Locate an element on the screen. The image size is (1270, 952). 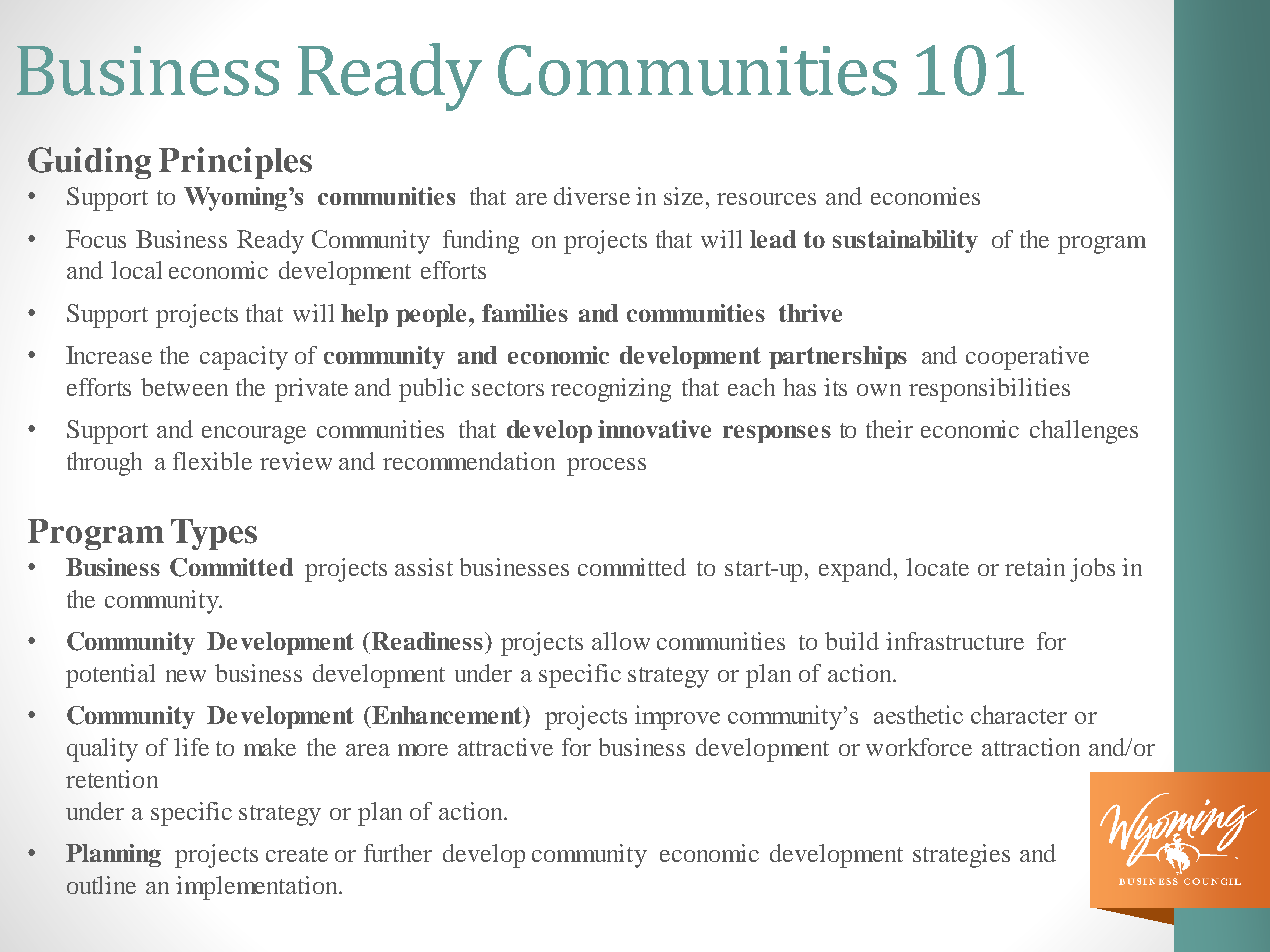
implementation is located at coordinates (258, 888).
